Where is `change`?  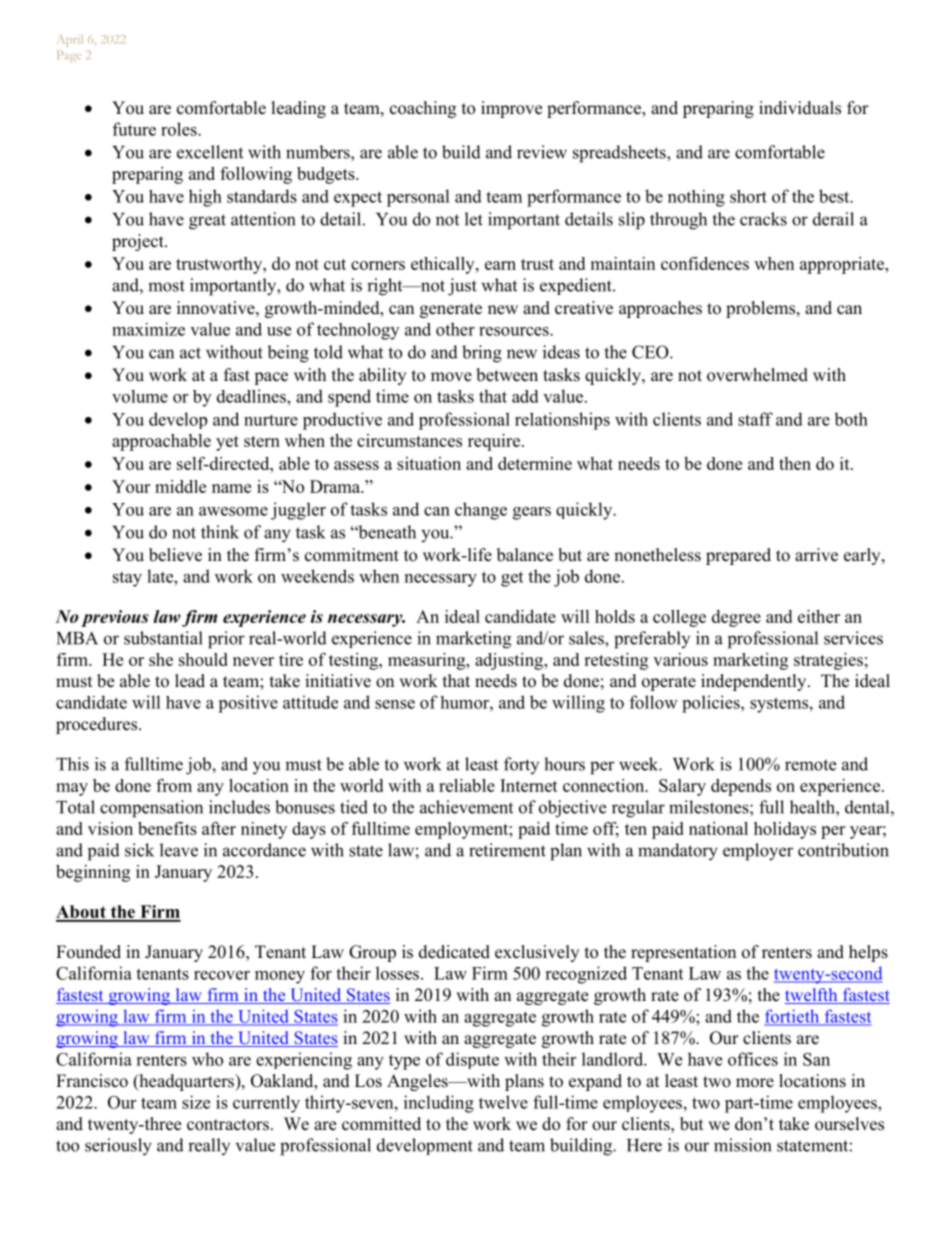
change is located at coordinates (481, 511).
